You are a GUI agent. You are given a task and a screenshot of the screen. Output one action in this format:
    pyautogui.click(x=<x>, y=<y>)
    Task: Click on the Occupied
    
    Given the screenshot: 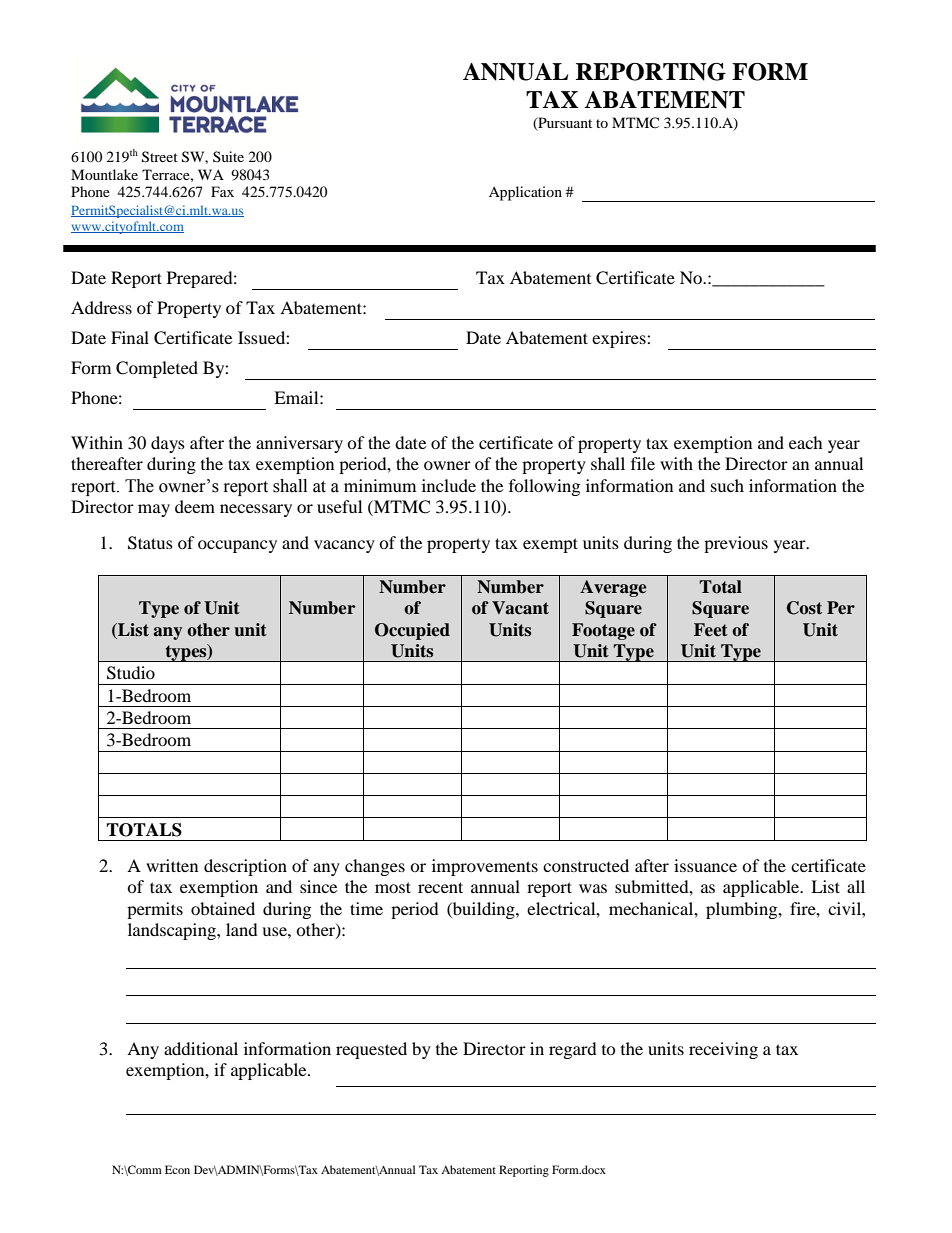 What is the action you would take?
    pyautogui.click(x=412, y=631)
